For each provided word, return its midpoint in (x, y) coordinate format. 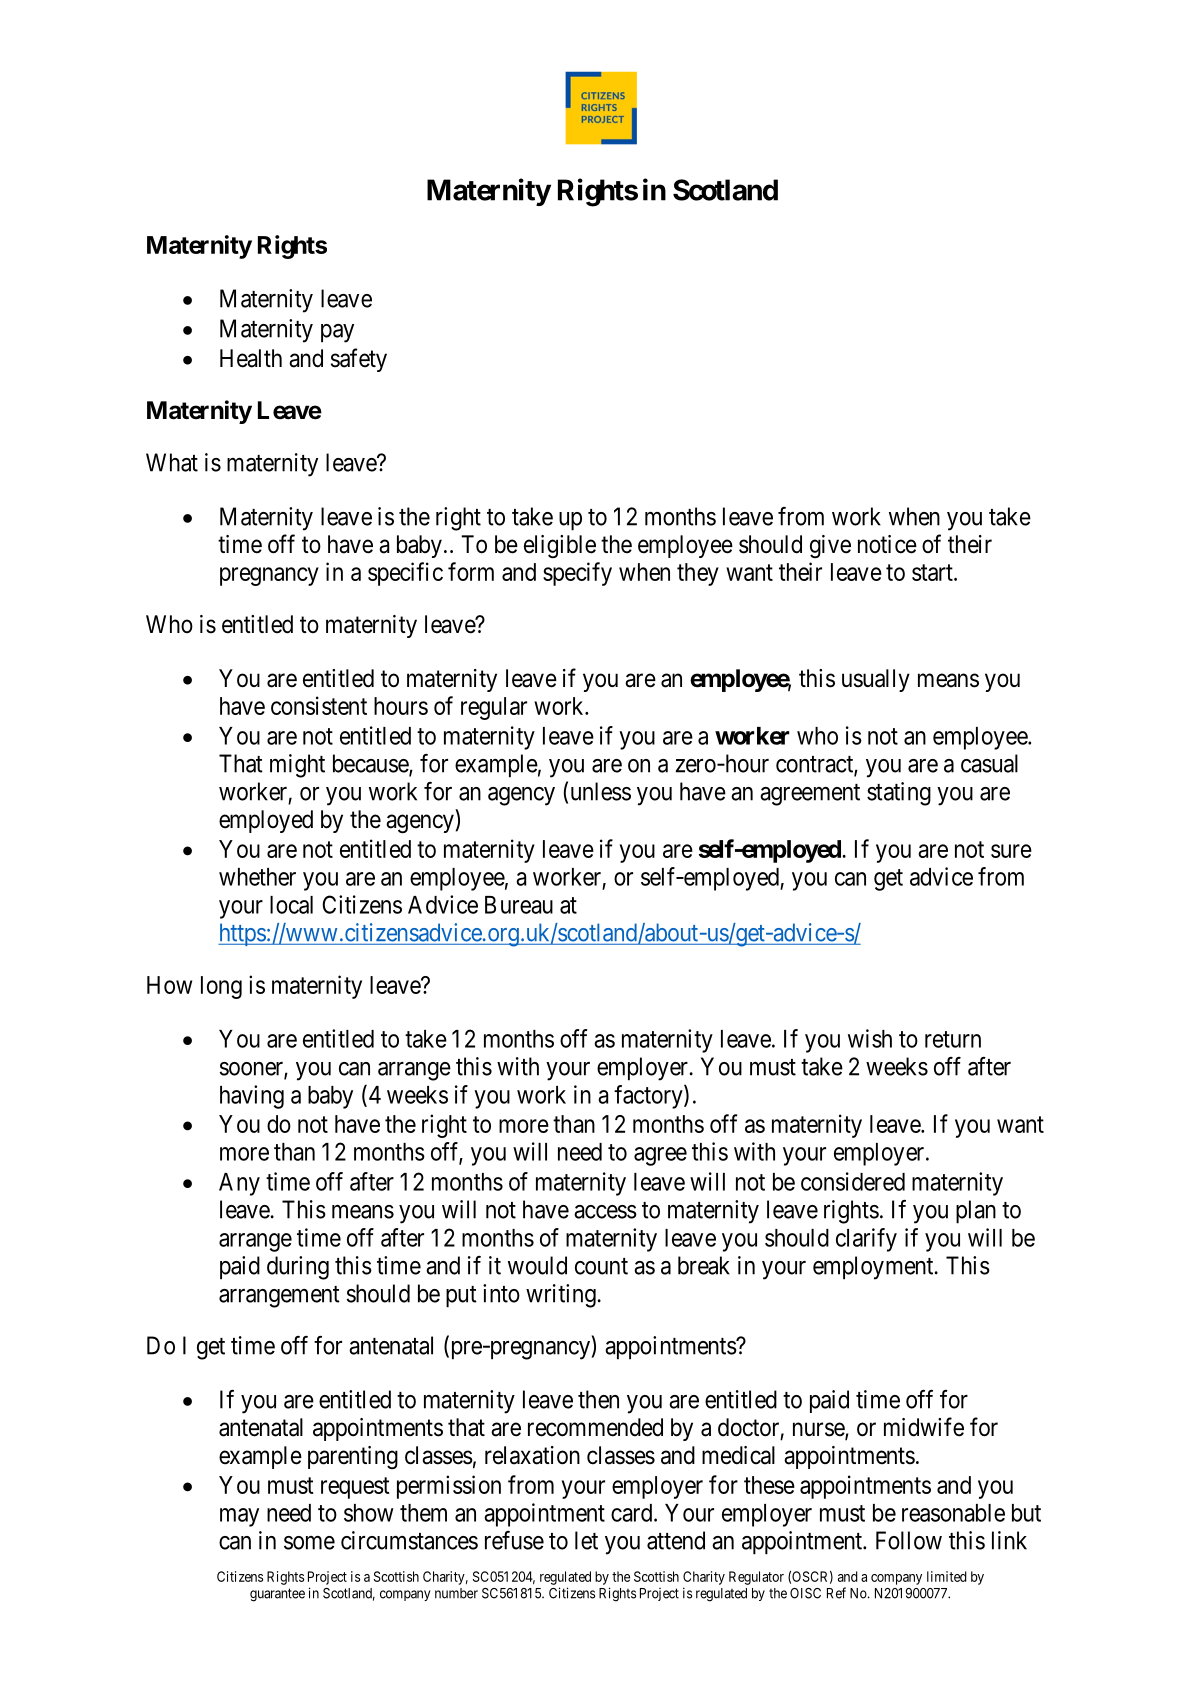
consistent (319, 705)
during (298, 1268)
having (252, 1097)
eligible (560, 546)
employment (874, 1268)
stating (899, 794)
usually (876, 680)
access (605, 1212)
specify (577, 574)
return (953, 1039)
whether (257, 877)
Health (251, 358)
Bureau (519, 905)
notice (887, 544)
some (309, 1543)
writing (561, 1296)
